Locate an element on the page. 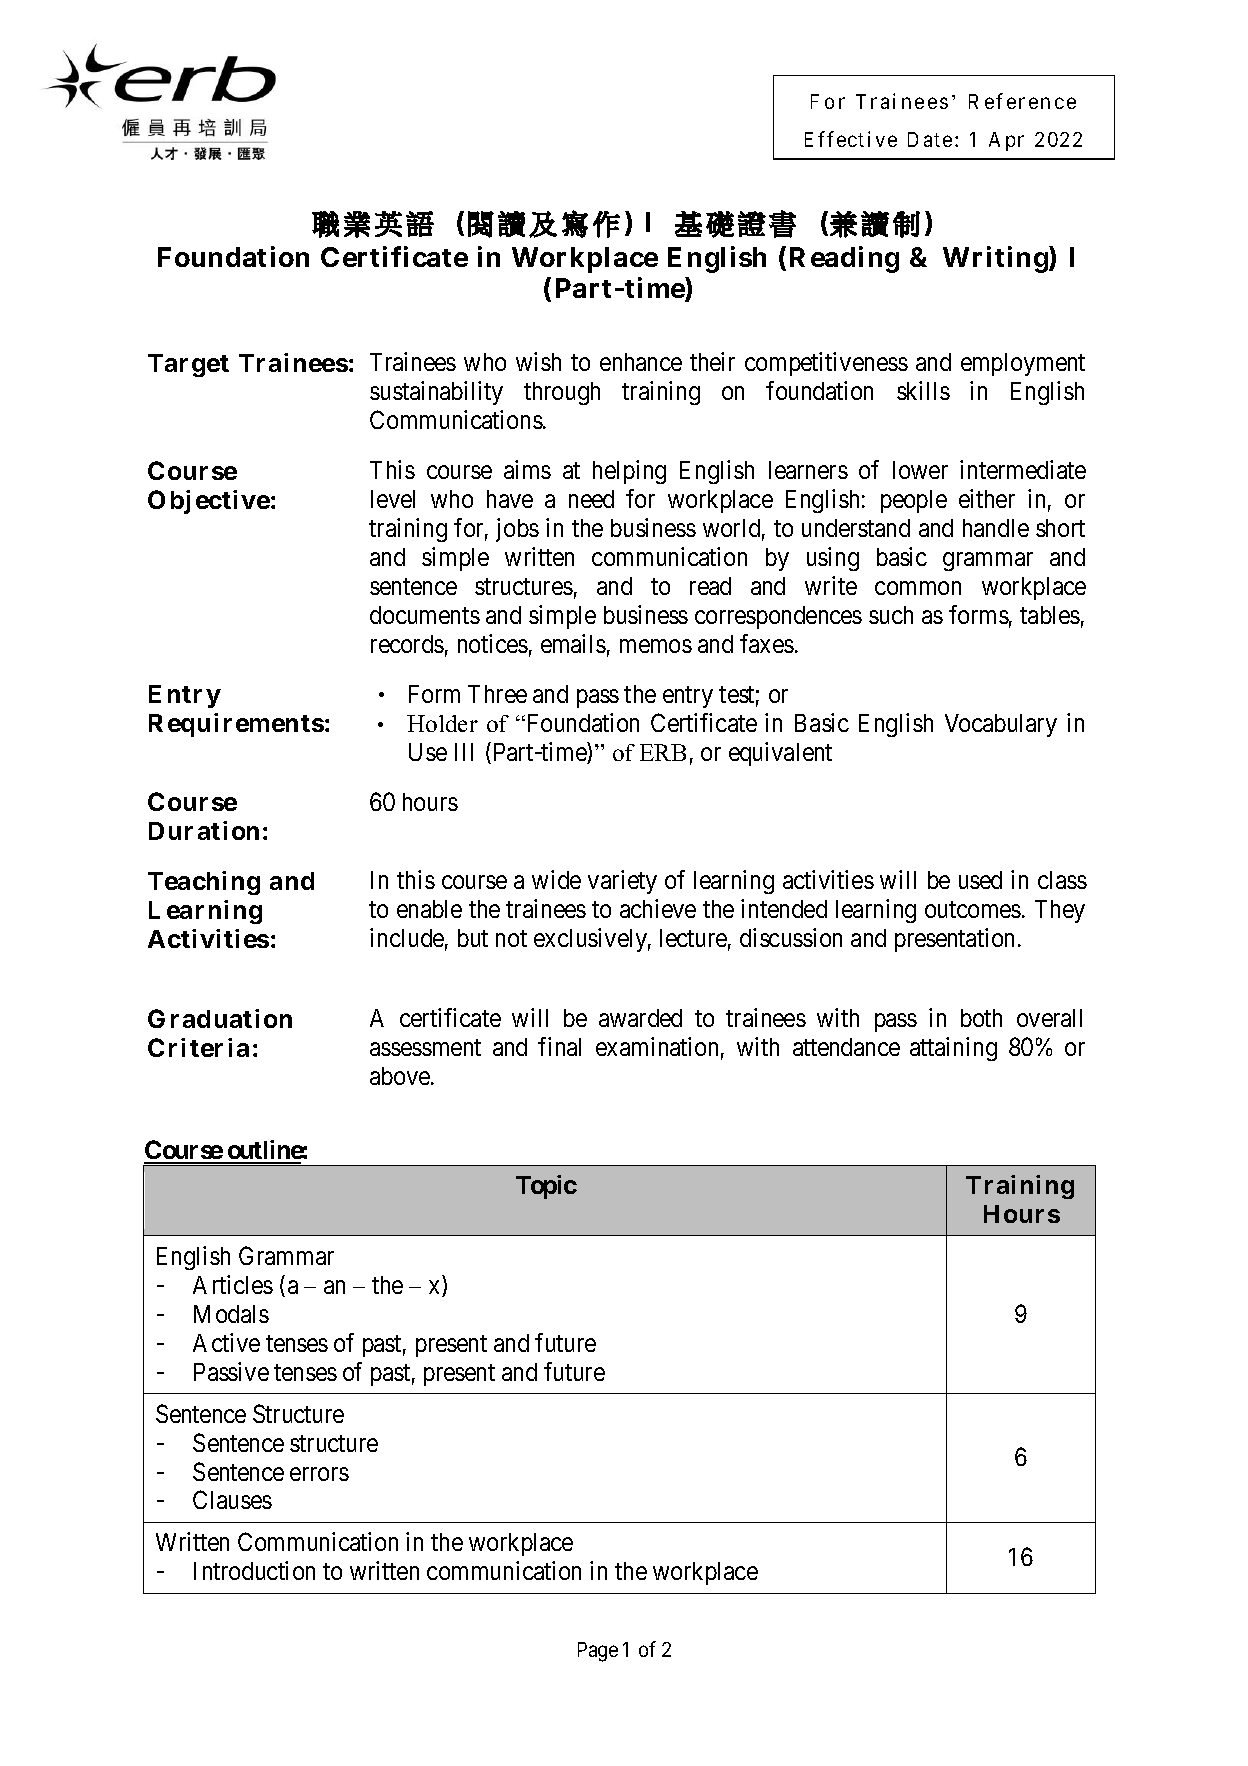 The width and height of the document is (1248, 1766). Target is located at coordinates (188, 365).
